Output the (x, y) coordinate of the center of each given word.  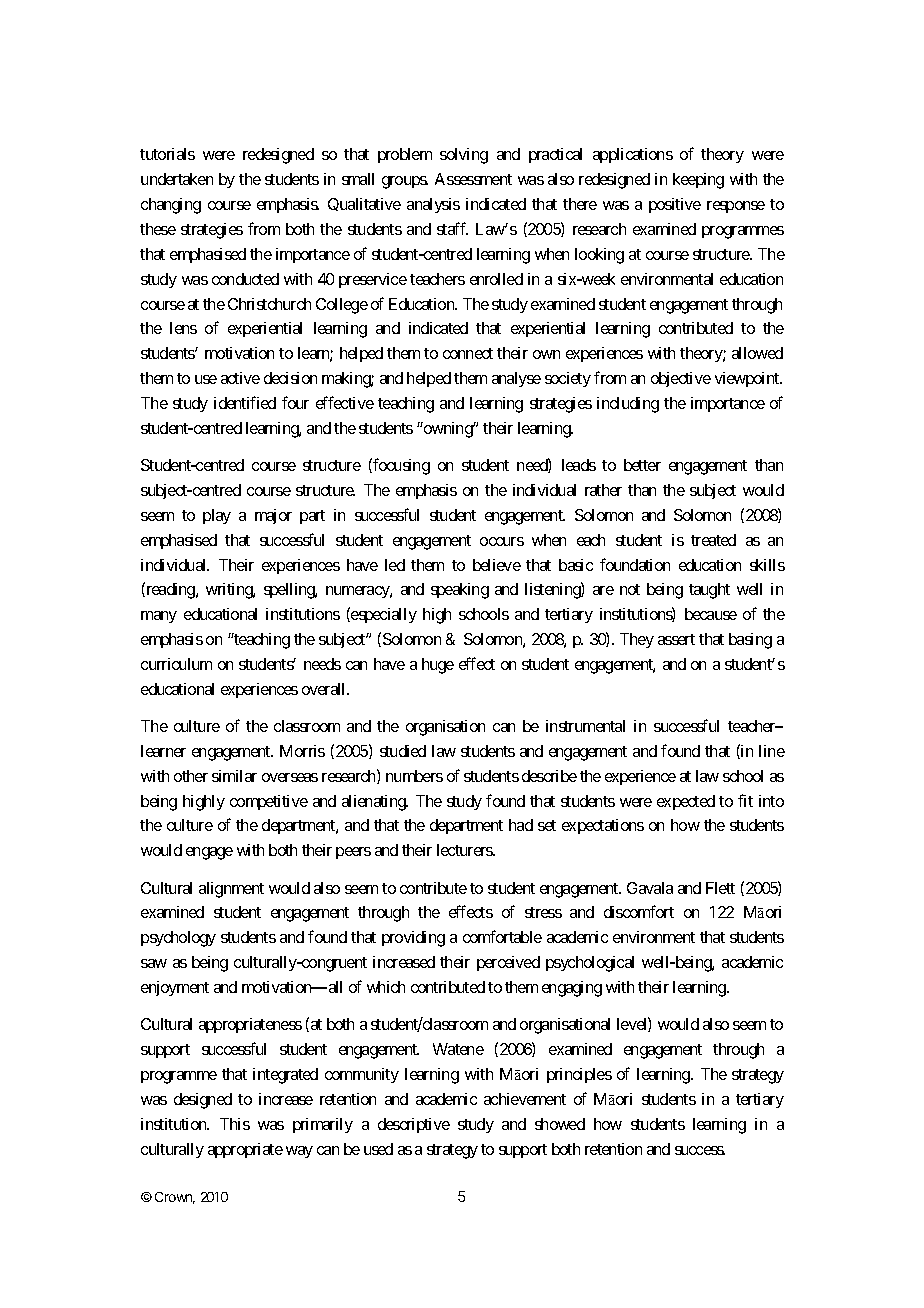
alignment (231, 890)
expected (686, 802)
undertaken (177, 179)
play (217, 516)
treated (713, 540)
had (521, 825)
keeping (698, 181)
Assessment (473, 179)
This (235, 1124)
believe (497, 565)
